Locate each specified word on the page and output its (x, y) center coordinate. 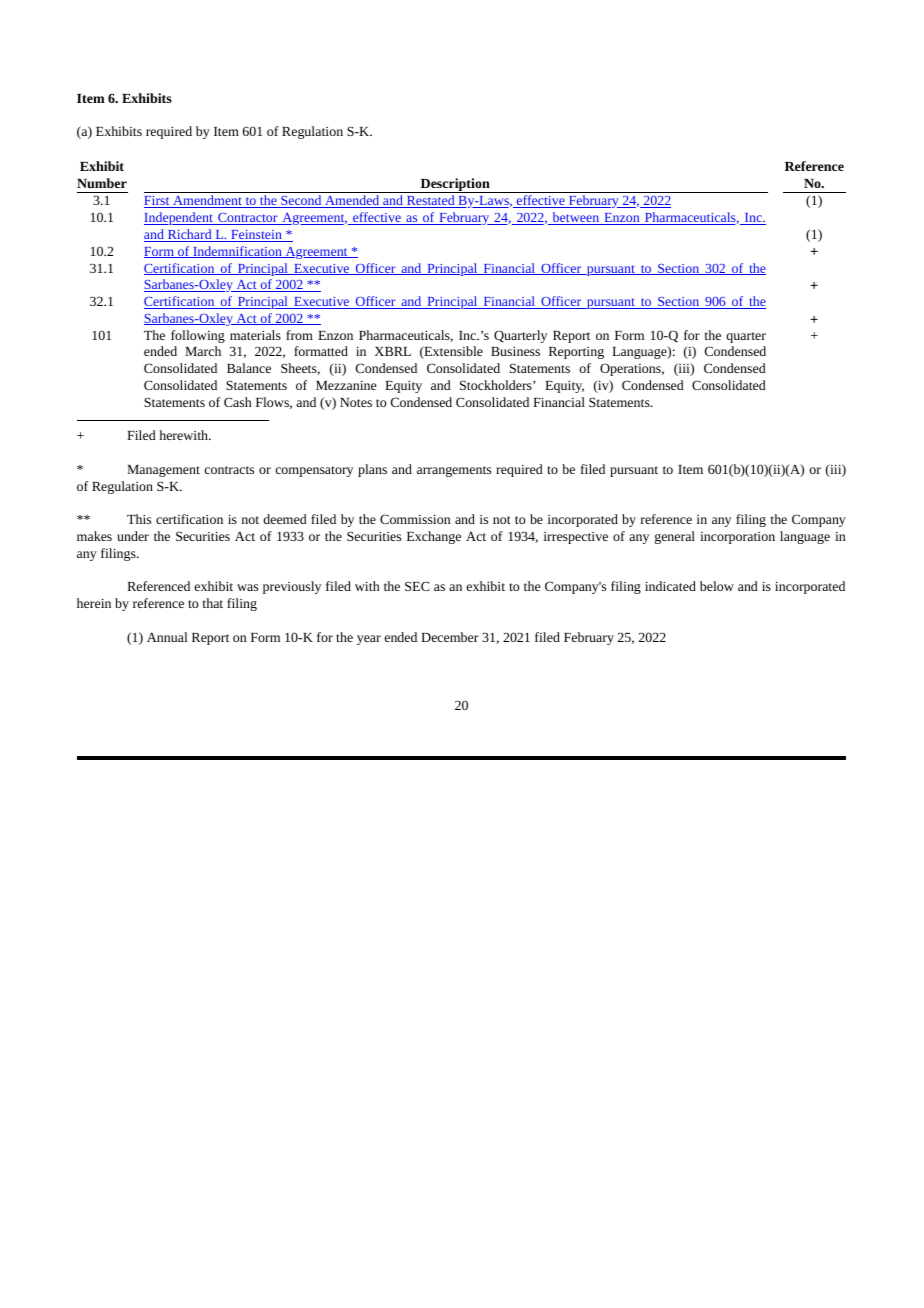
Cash (238, 402)
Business (515, 351)
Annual (167, 637)
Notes (356, 402)
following (198, 336)
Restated (431, 201)
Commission (415, 519)
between (576, 218)
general (675, 537)
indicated (670, 586)
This (139, 519)
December (450, 637)
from (299, 335)
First (158, 202)
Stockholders (497, 385)
